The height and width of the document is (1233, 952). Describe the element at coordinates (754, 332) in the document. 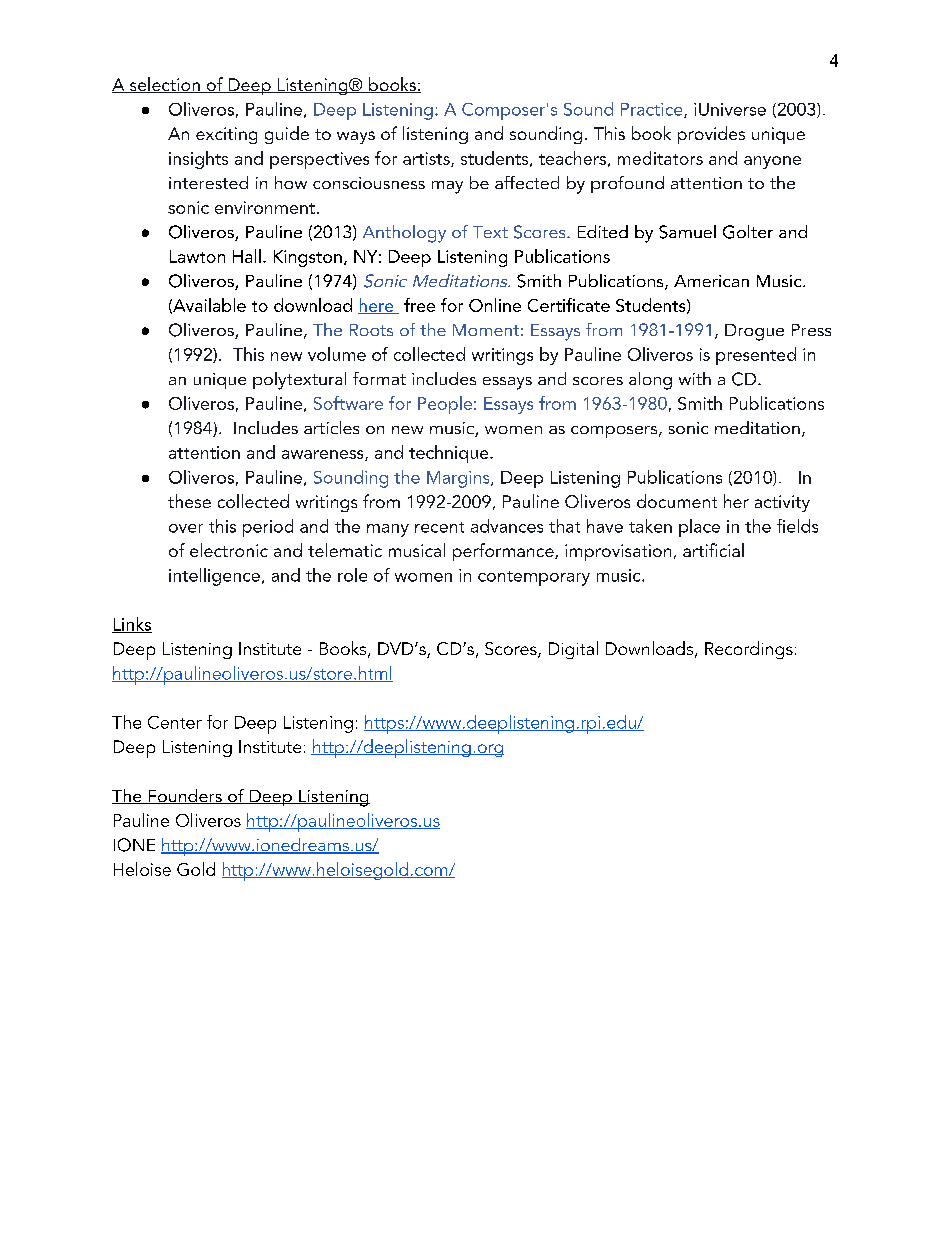

I see `Drogue` at that location.
